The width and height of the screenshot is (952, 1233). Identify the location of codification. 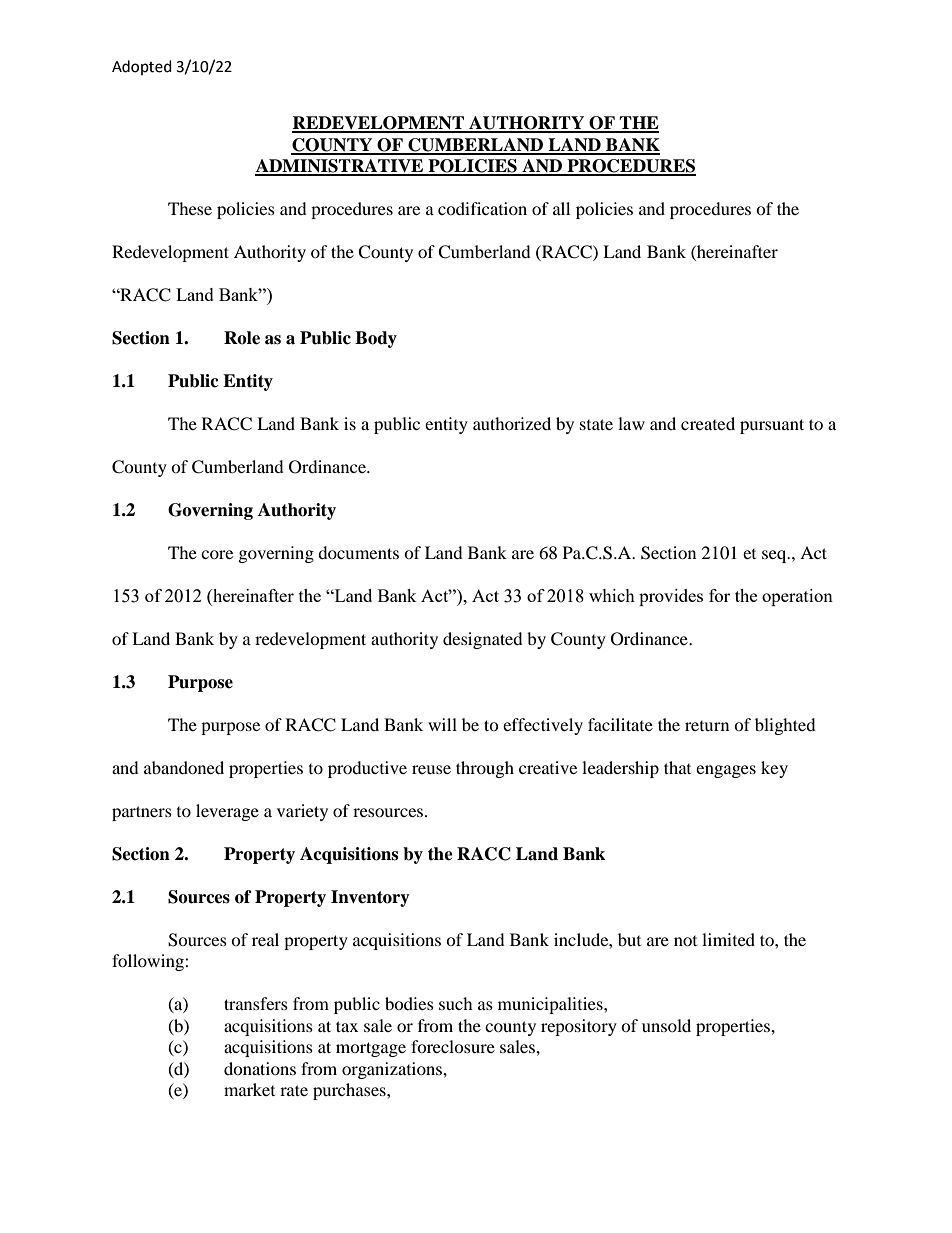
(482, 208).
